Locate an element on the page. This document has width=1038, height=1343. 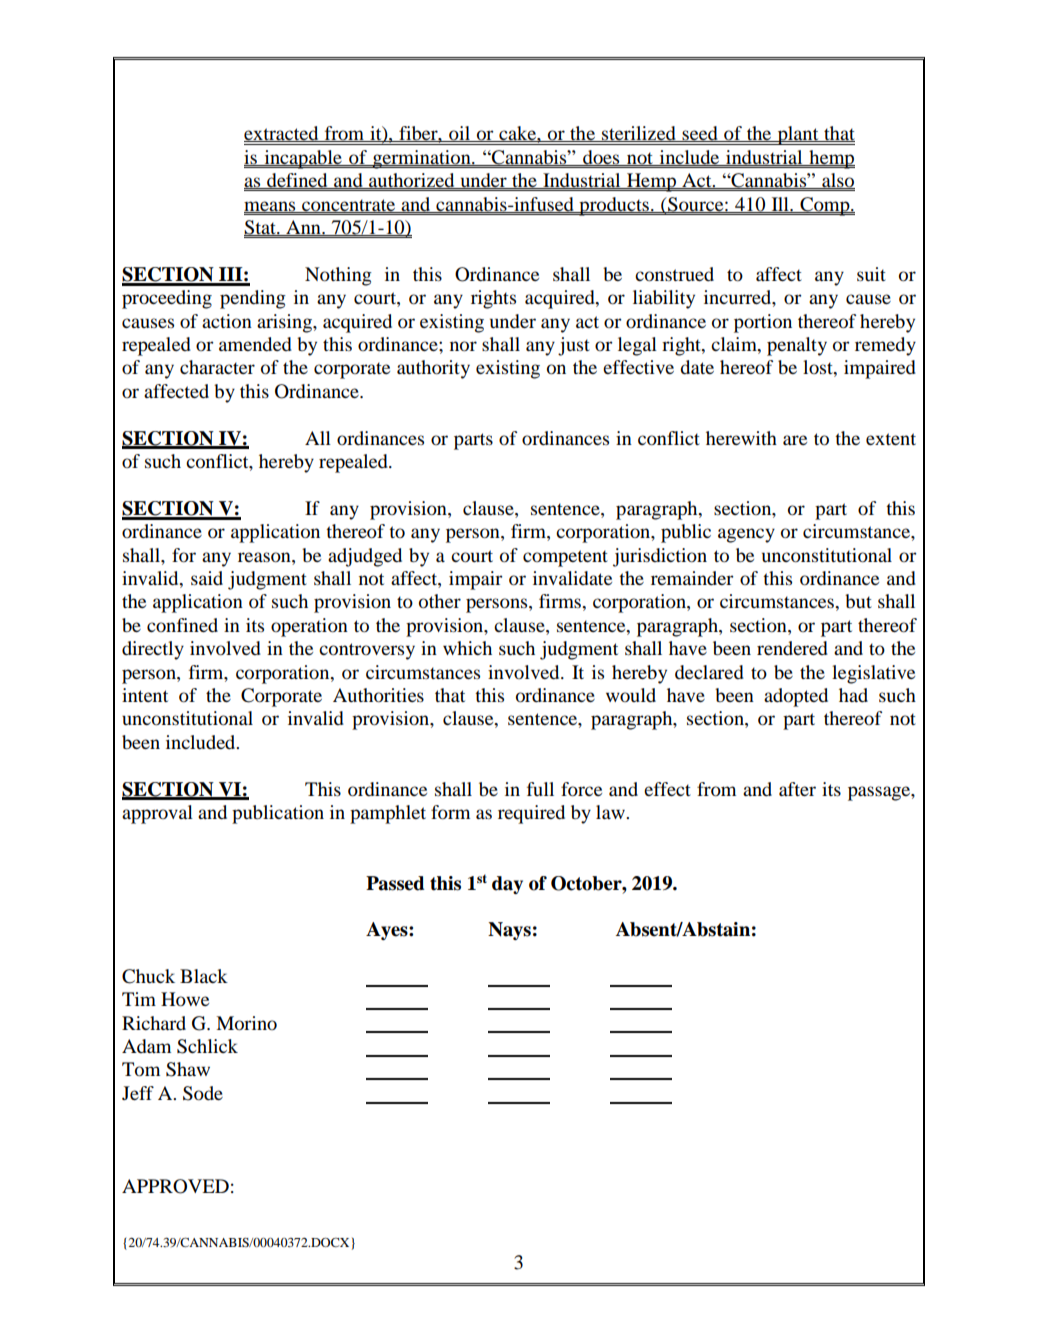
confined is located at coordinates (182, 625).
